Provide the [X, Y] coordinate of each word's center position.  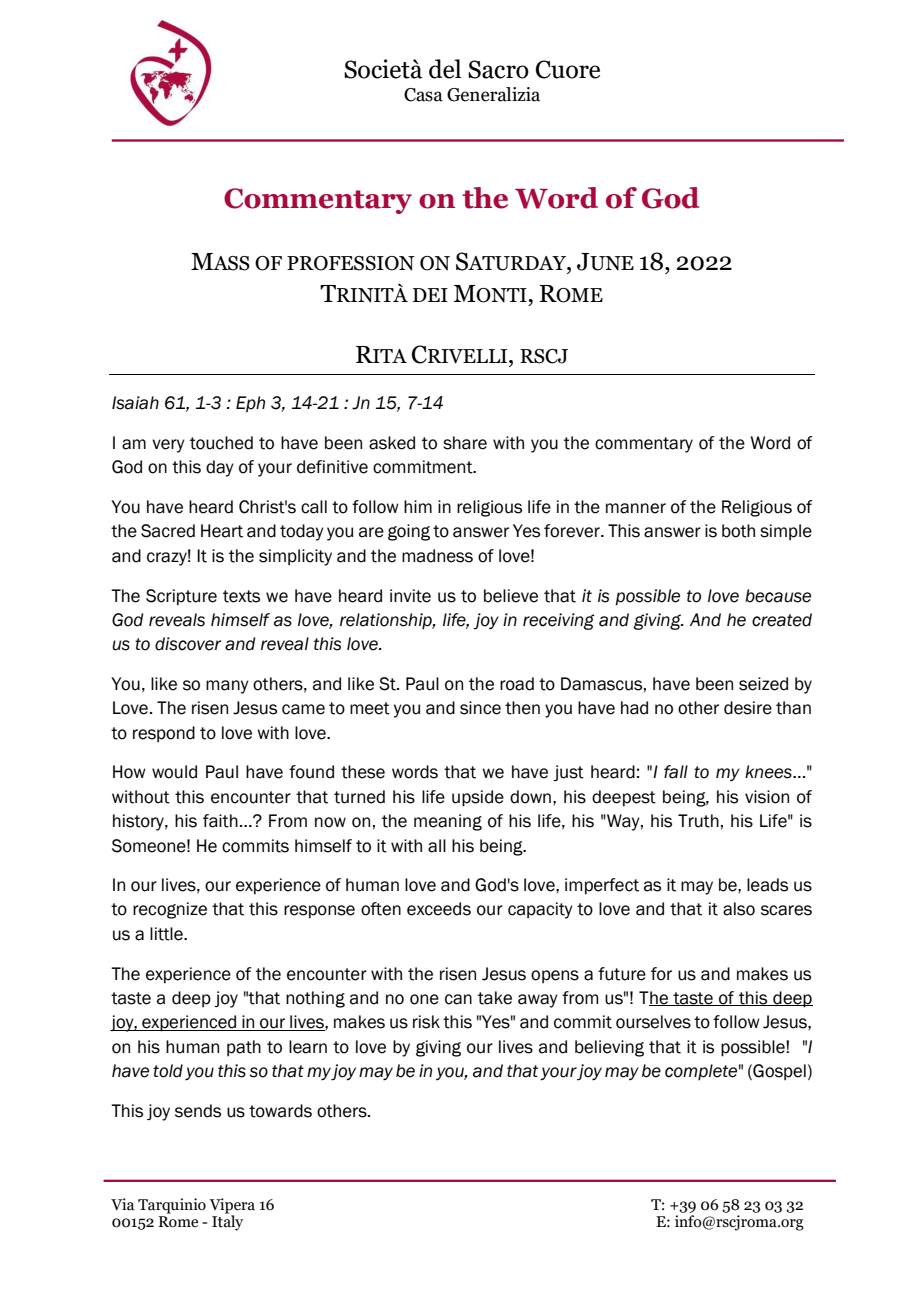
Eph [250, 404]
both [738, 531]
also [739, 909]
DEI [430, 295]
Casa [423, 95]
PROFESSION [351, 263]
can [458, 999]
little [167, 934]
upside [478, 798]
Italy [227, 1222]
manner [636, 508]
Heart [222, 531]
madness [437, 556]
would [174, 772]
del [445, 69]
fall [676, 772]
